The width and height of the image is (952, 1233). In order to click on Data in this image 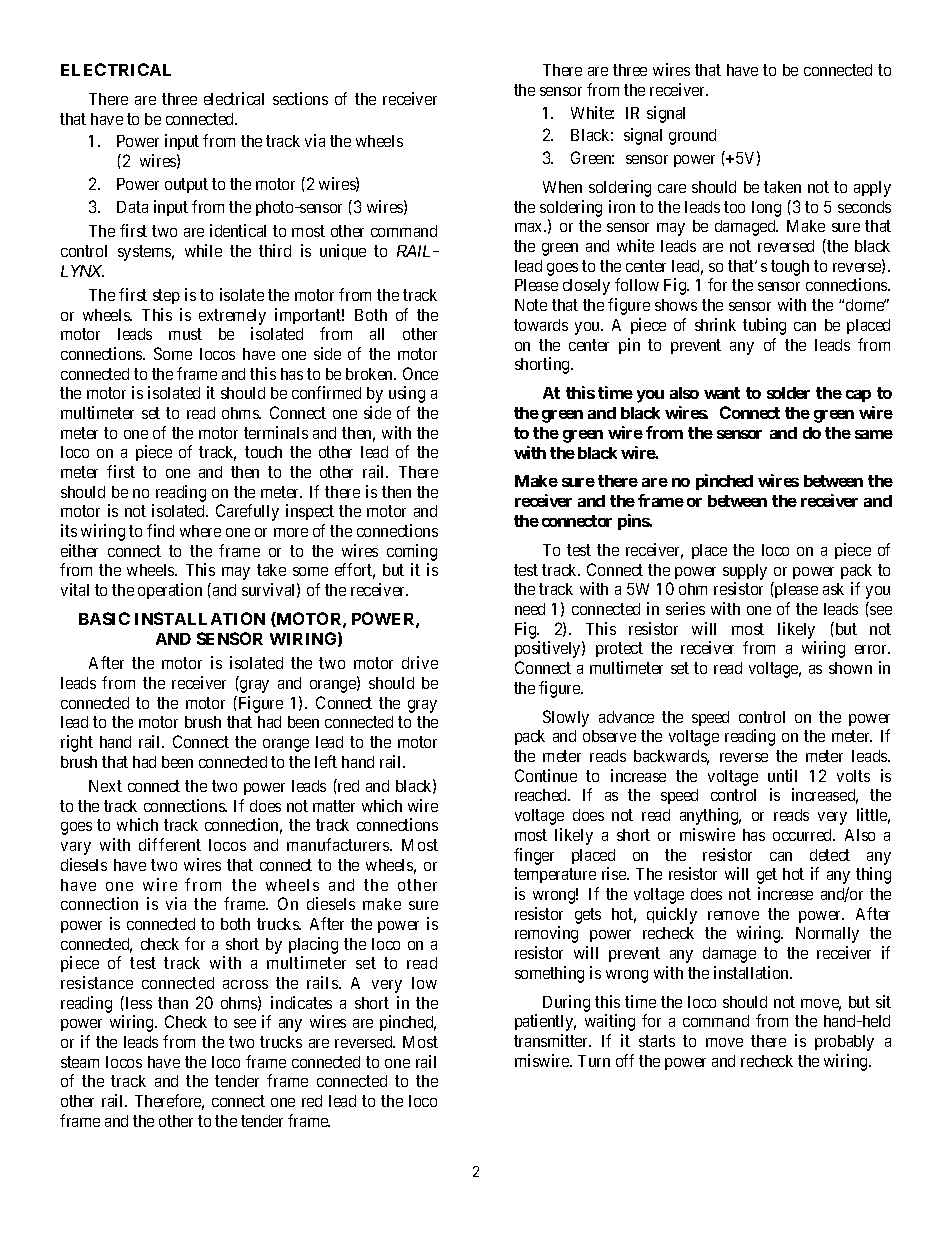, I will do `click(132, 207)`.
